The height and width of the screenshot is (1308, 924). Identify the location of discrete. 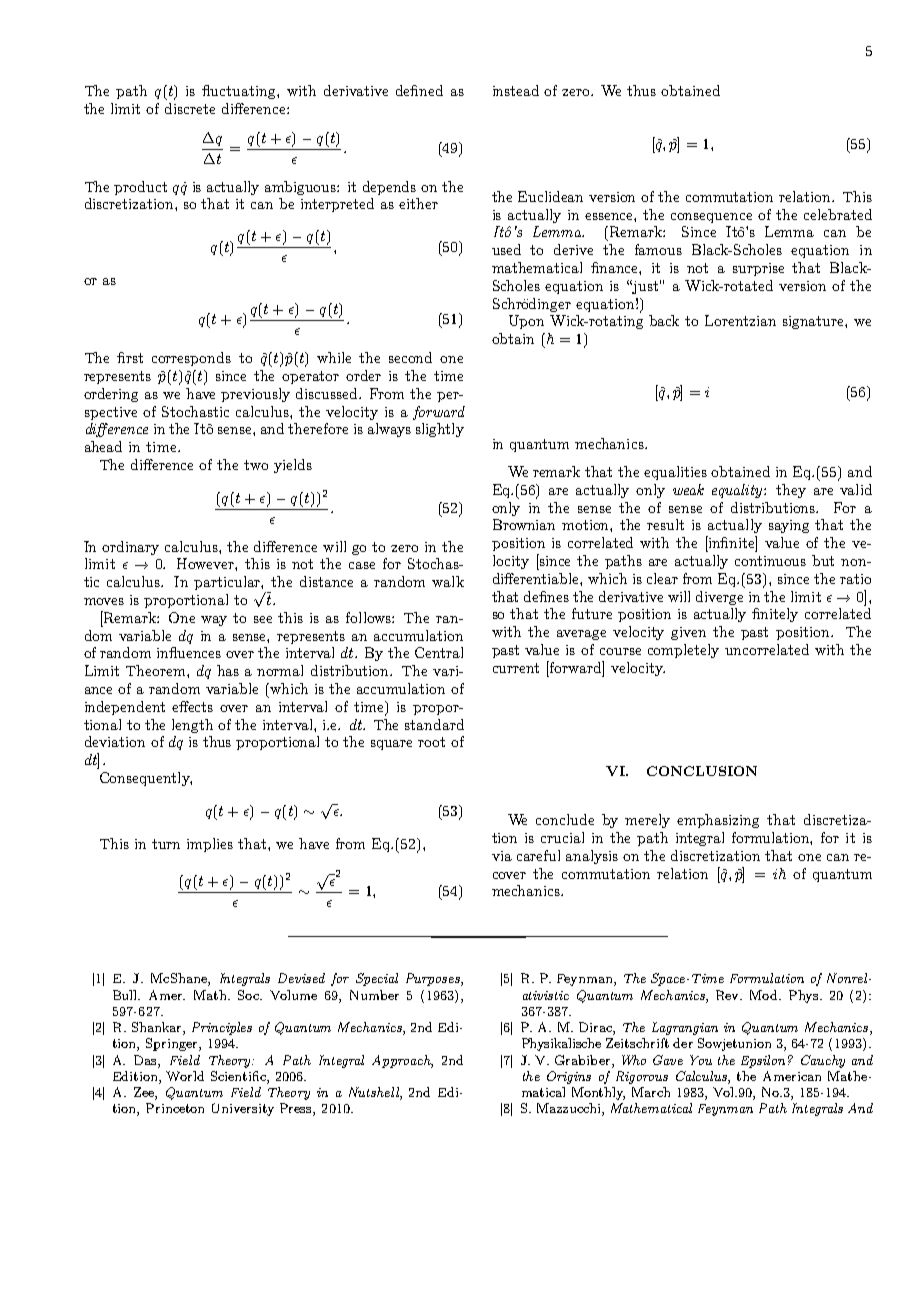
(190, 108).
